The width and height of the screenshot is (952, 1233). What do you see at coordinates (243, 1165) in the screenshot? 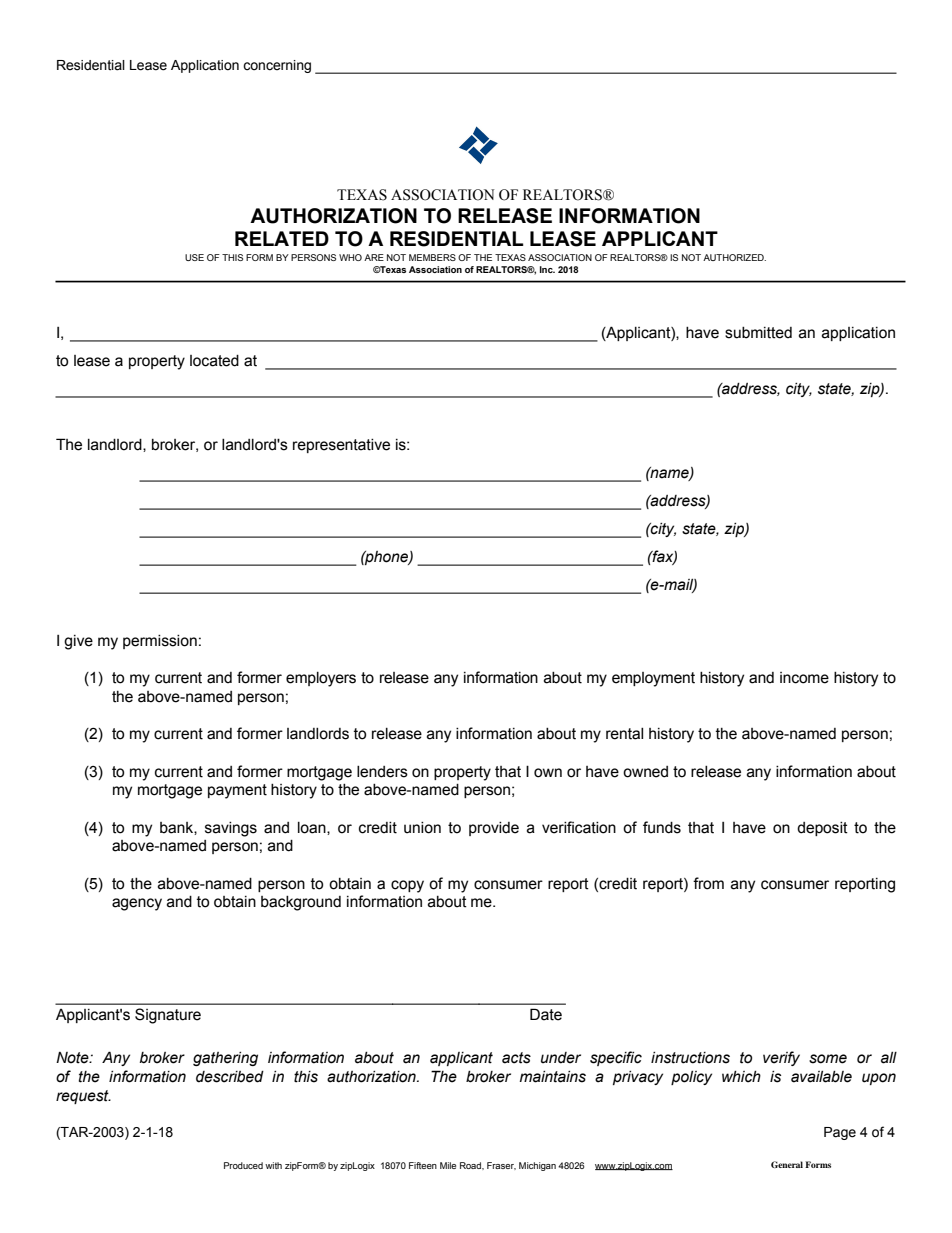
I see `Produced` at bounding box center [243, 1165].
